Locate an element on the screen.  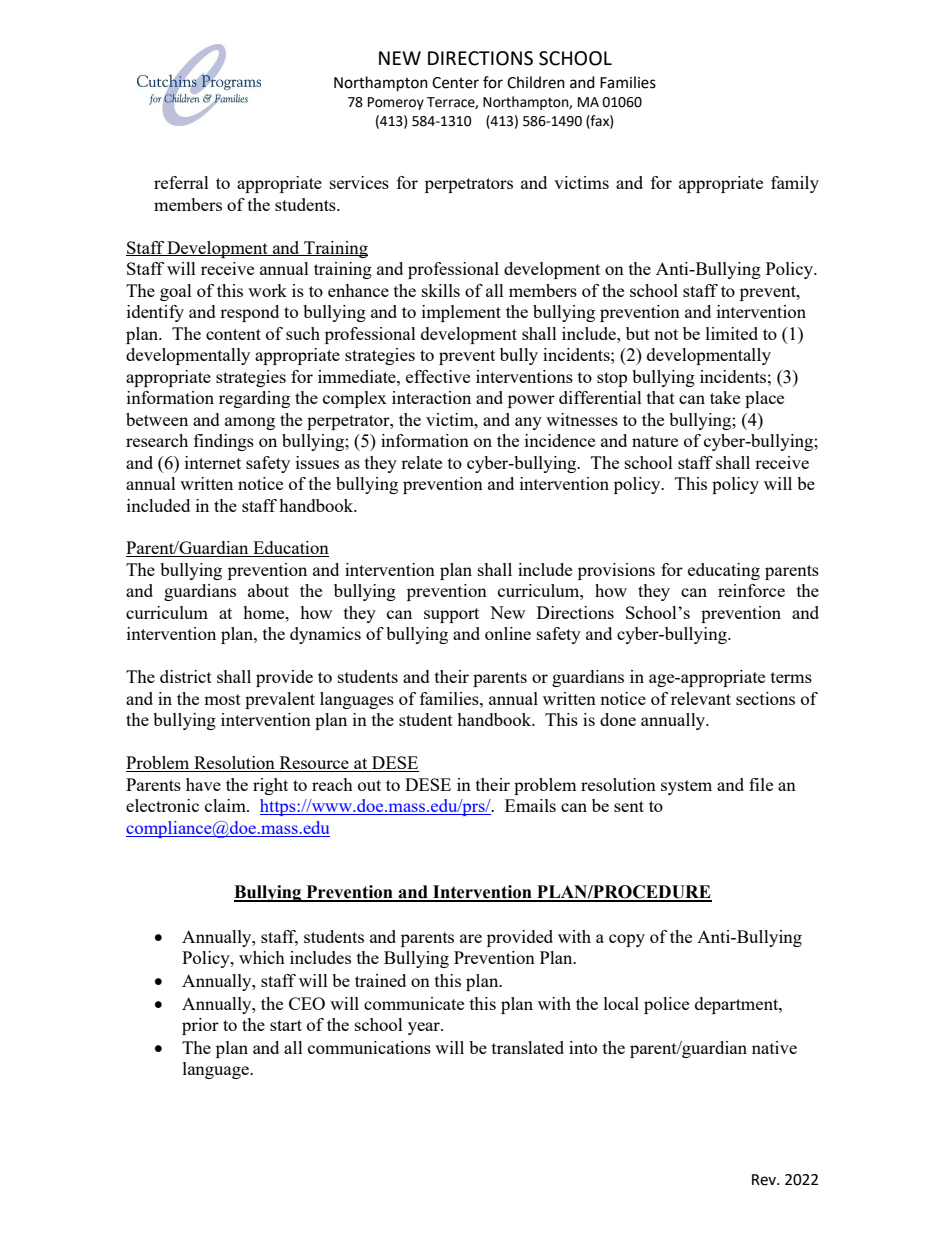
content is located at coordinates (233, 334).
